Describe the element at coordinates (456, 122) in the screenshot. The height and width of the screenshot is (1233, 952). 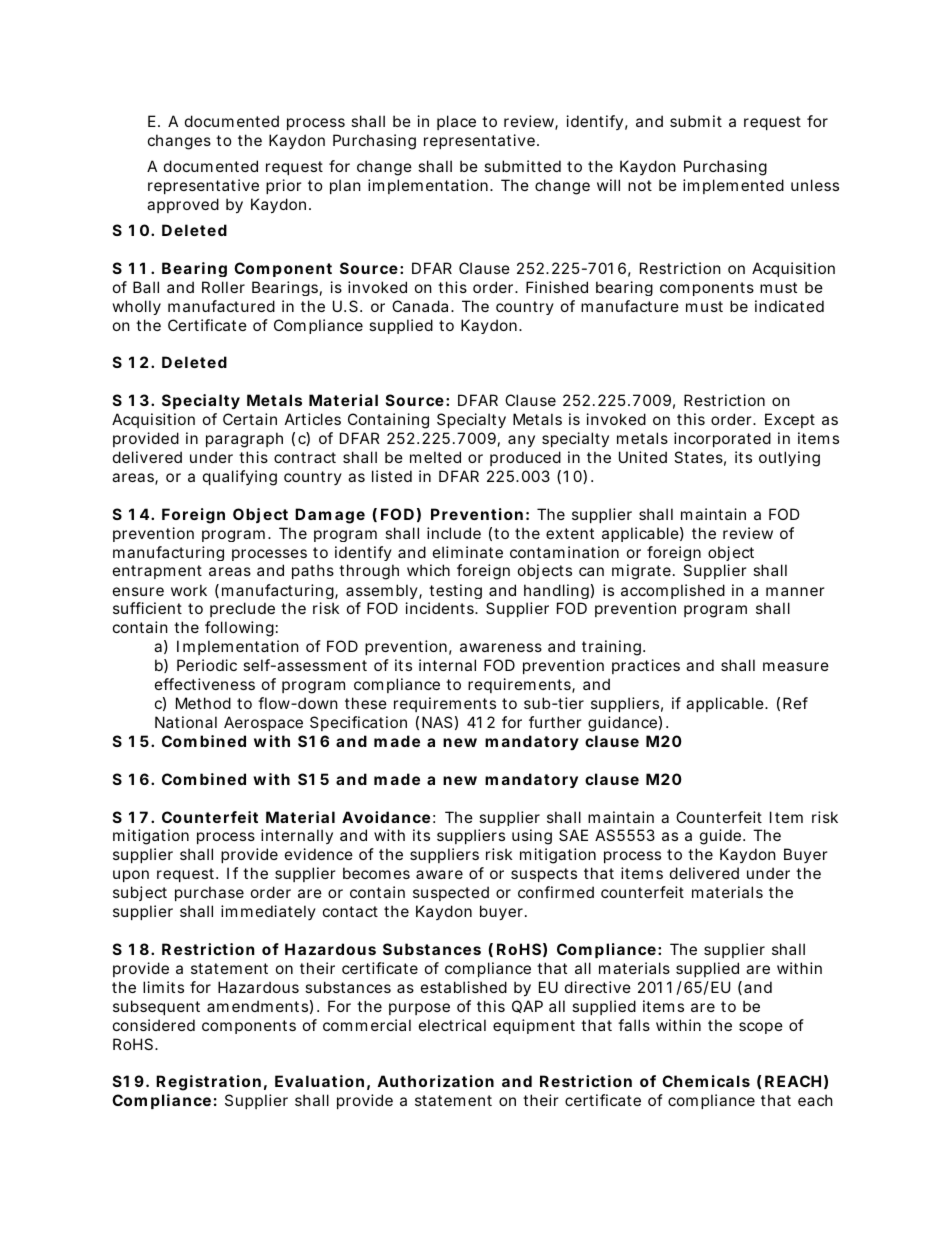
I see `place` at that location.
